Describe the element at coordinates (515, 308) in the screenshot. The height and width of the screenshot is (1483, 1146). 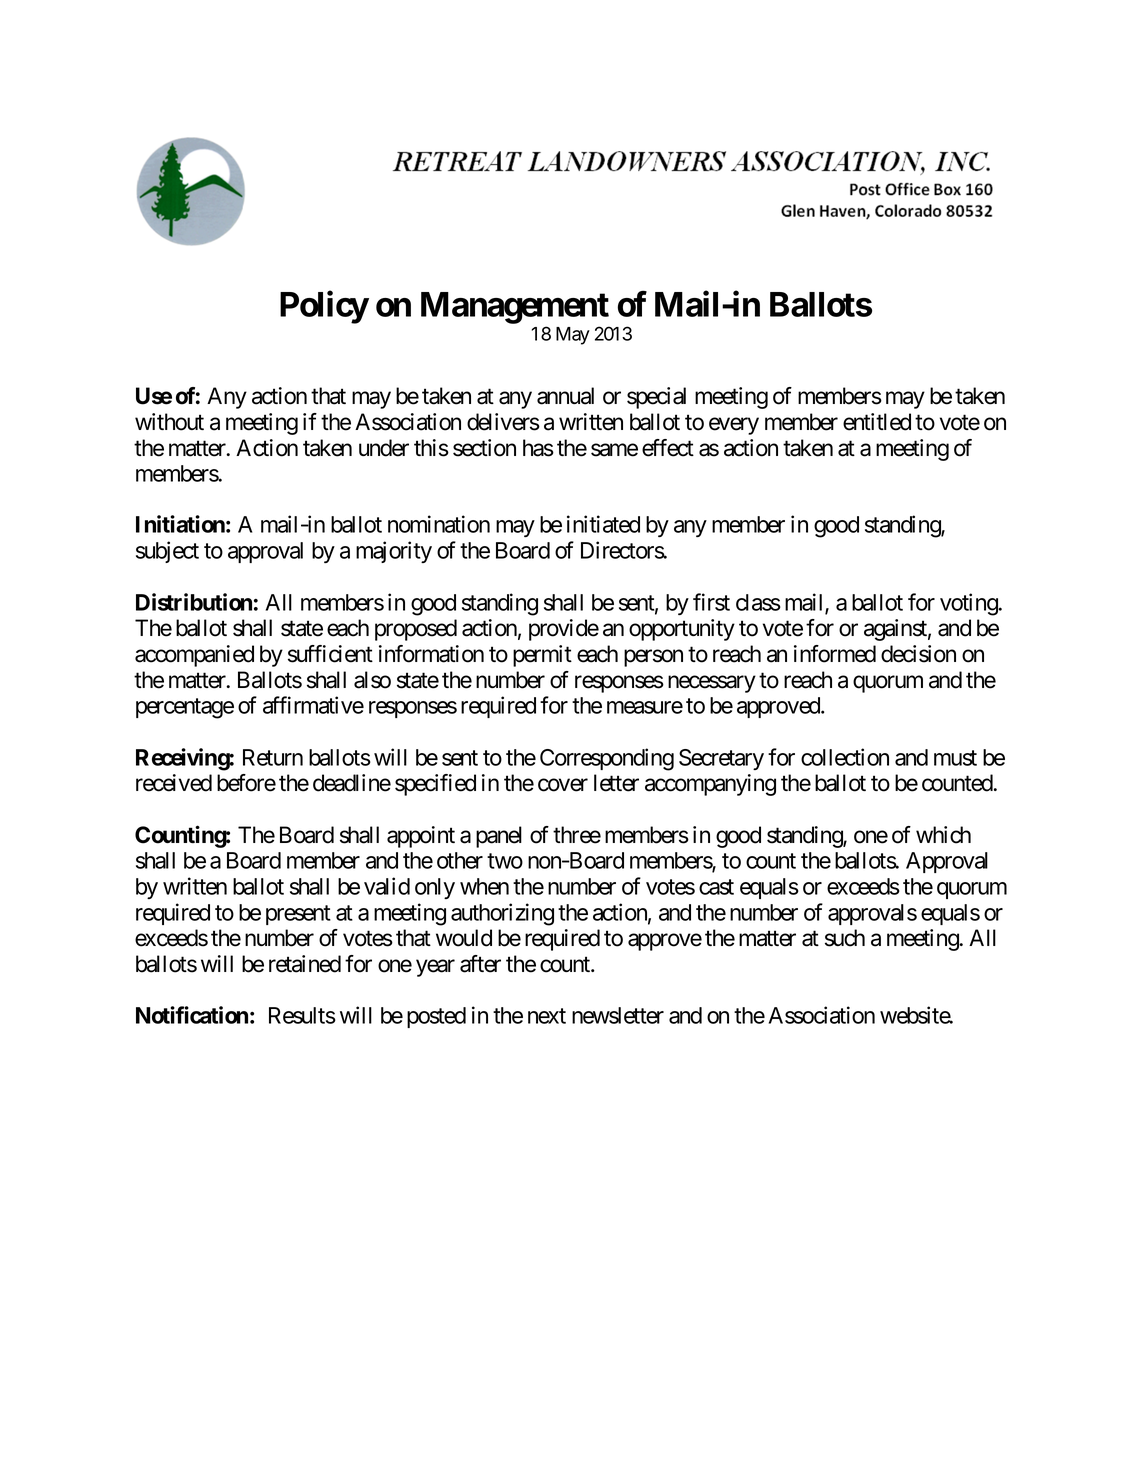
I see `Management` at that location.
